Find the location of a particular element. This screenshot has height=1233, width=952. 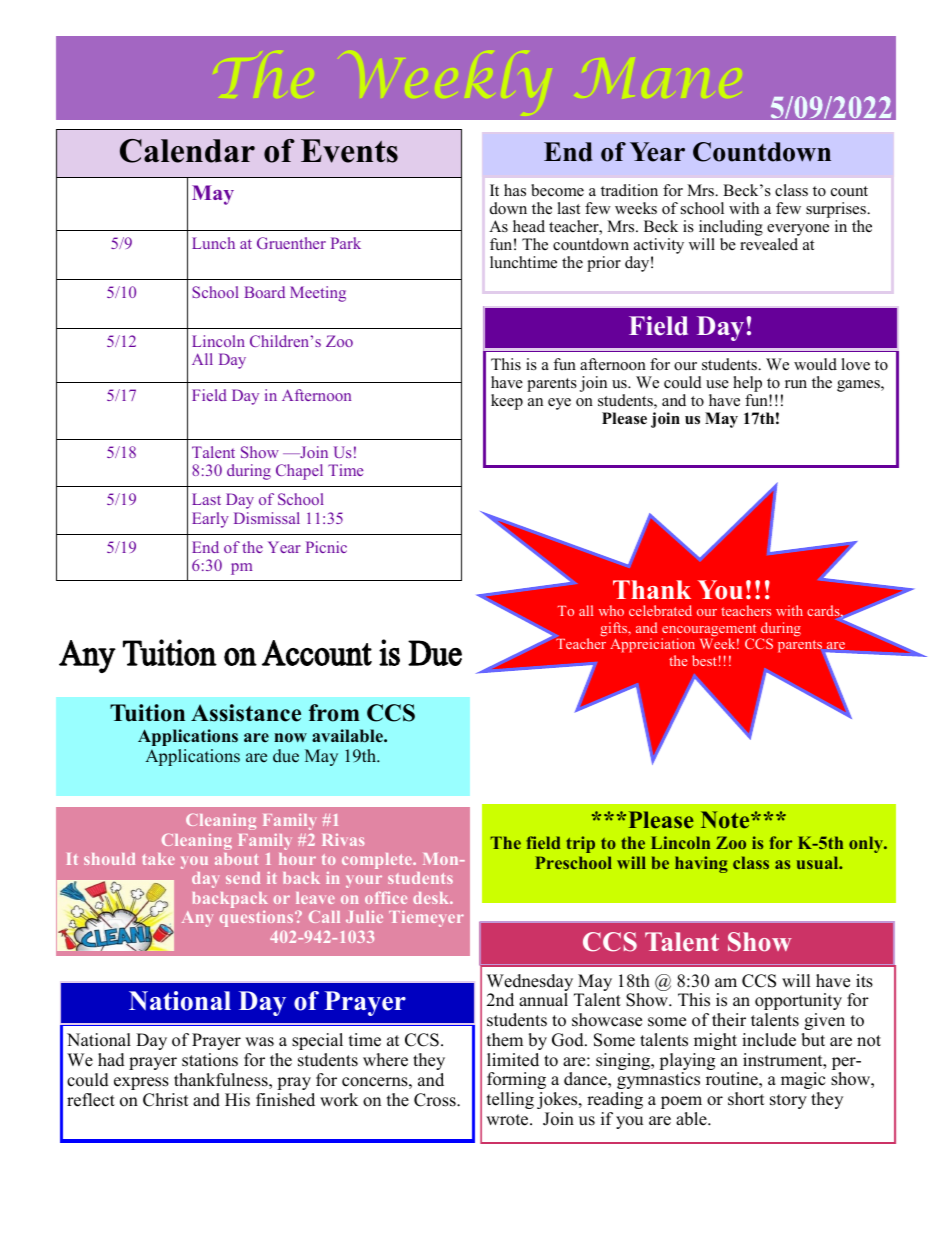

Events is located at coordinates (349, 151).
